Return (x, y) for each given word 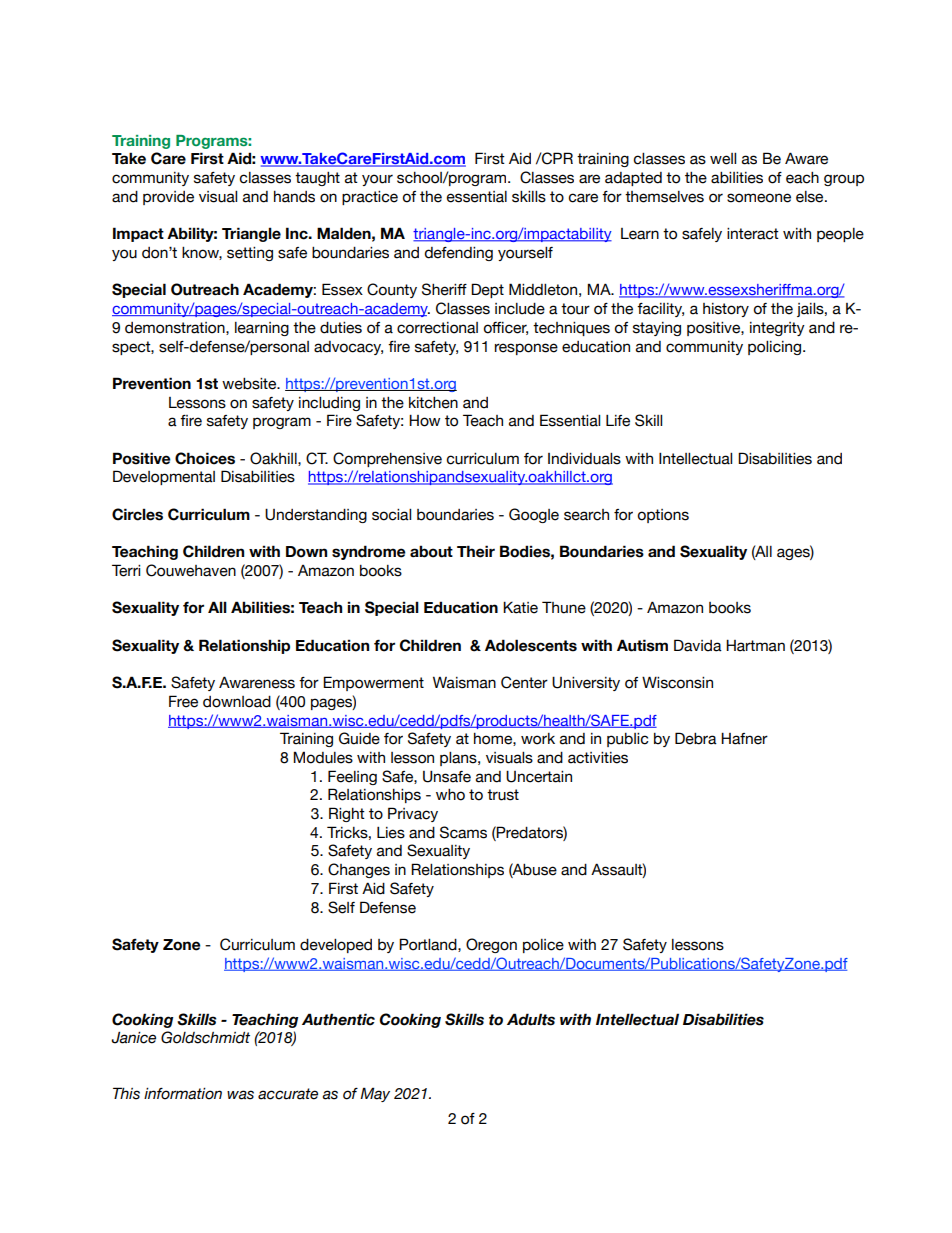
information (183, 1094)
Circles (137, 514)
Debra (696, 738)
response (526, 349)
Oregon (491, 945)
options (663, 516)
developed (336, 946)
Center (524, 682)
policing (776, 348)
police (543, 946)
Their (476, 551)
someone (759, 198)
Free (183, 701)
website (250, 384)
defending (459, 254)
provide (168, 198)
